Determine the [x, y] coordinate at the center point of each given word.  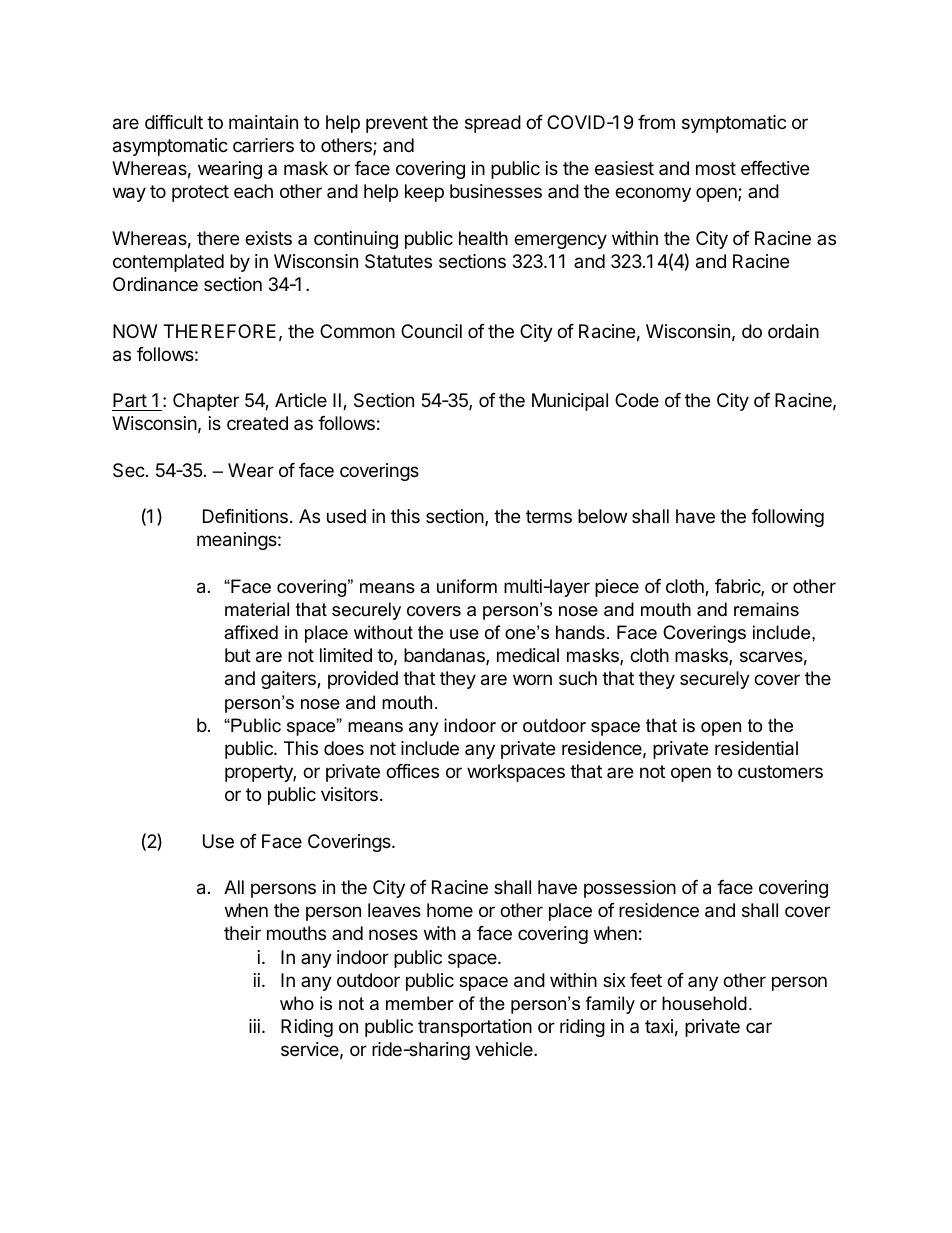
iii [254, 1026]
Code [637, 400]
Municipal [570, 402]
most [716, 168]
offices [412, 771]
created [257, 423]
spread [493, 124]
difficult [174, 122]
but [238, 655]
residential [756, 748]
